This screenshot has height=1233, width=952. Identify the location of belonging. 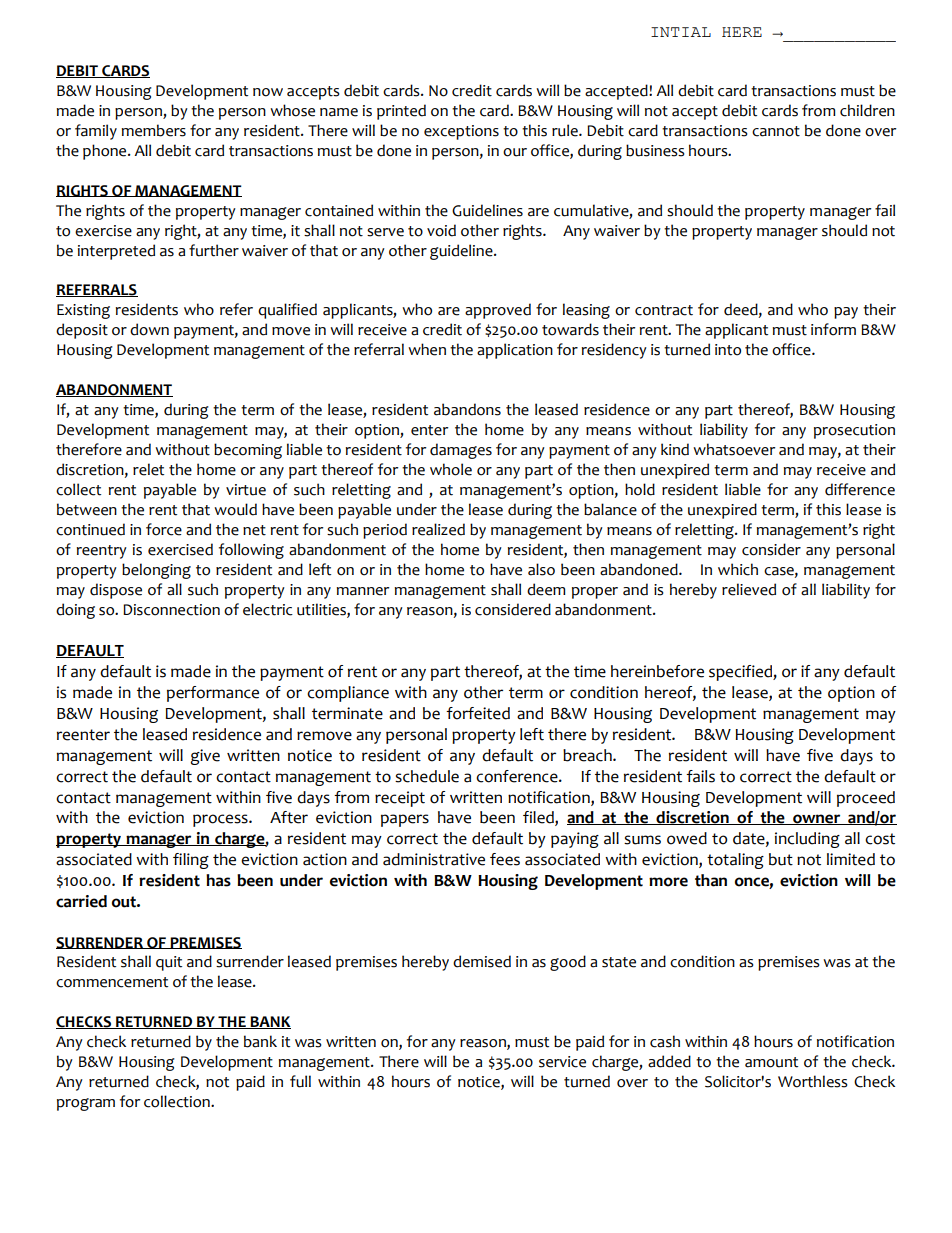
(156, 571).
